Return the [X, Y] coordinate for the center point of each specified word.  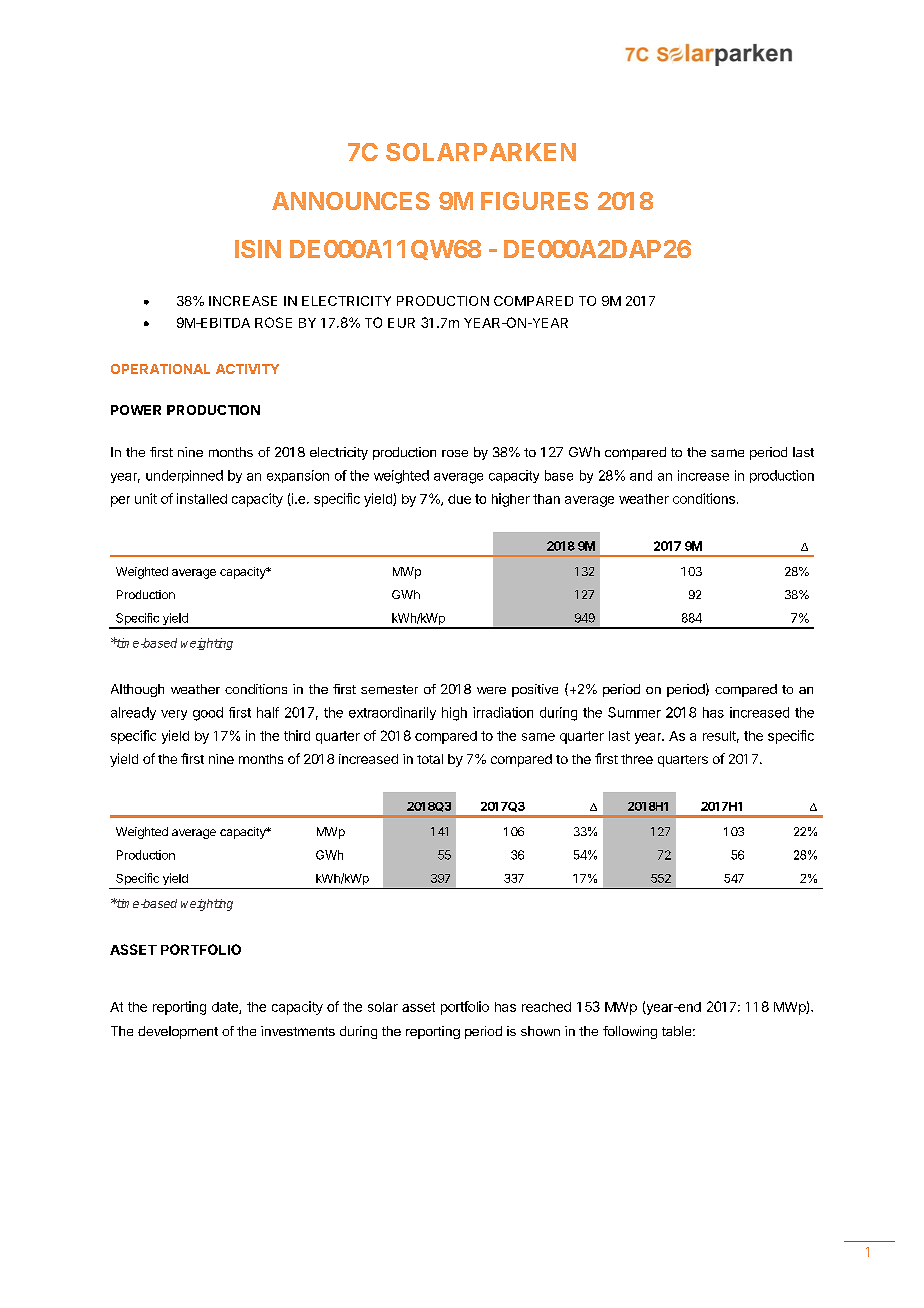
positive [535, 690]
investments [298, 1031]
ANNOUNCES [351, 201]
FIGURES [534, 201]
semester [389, 689]
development [178, 1032]
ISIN [258, 249]
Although [137, 690]
